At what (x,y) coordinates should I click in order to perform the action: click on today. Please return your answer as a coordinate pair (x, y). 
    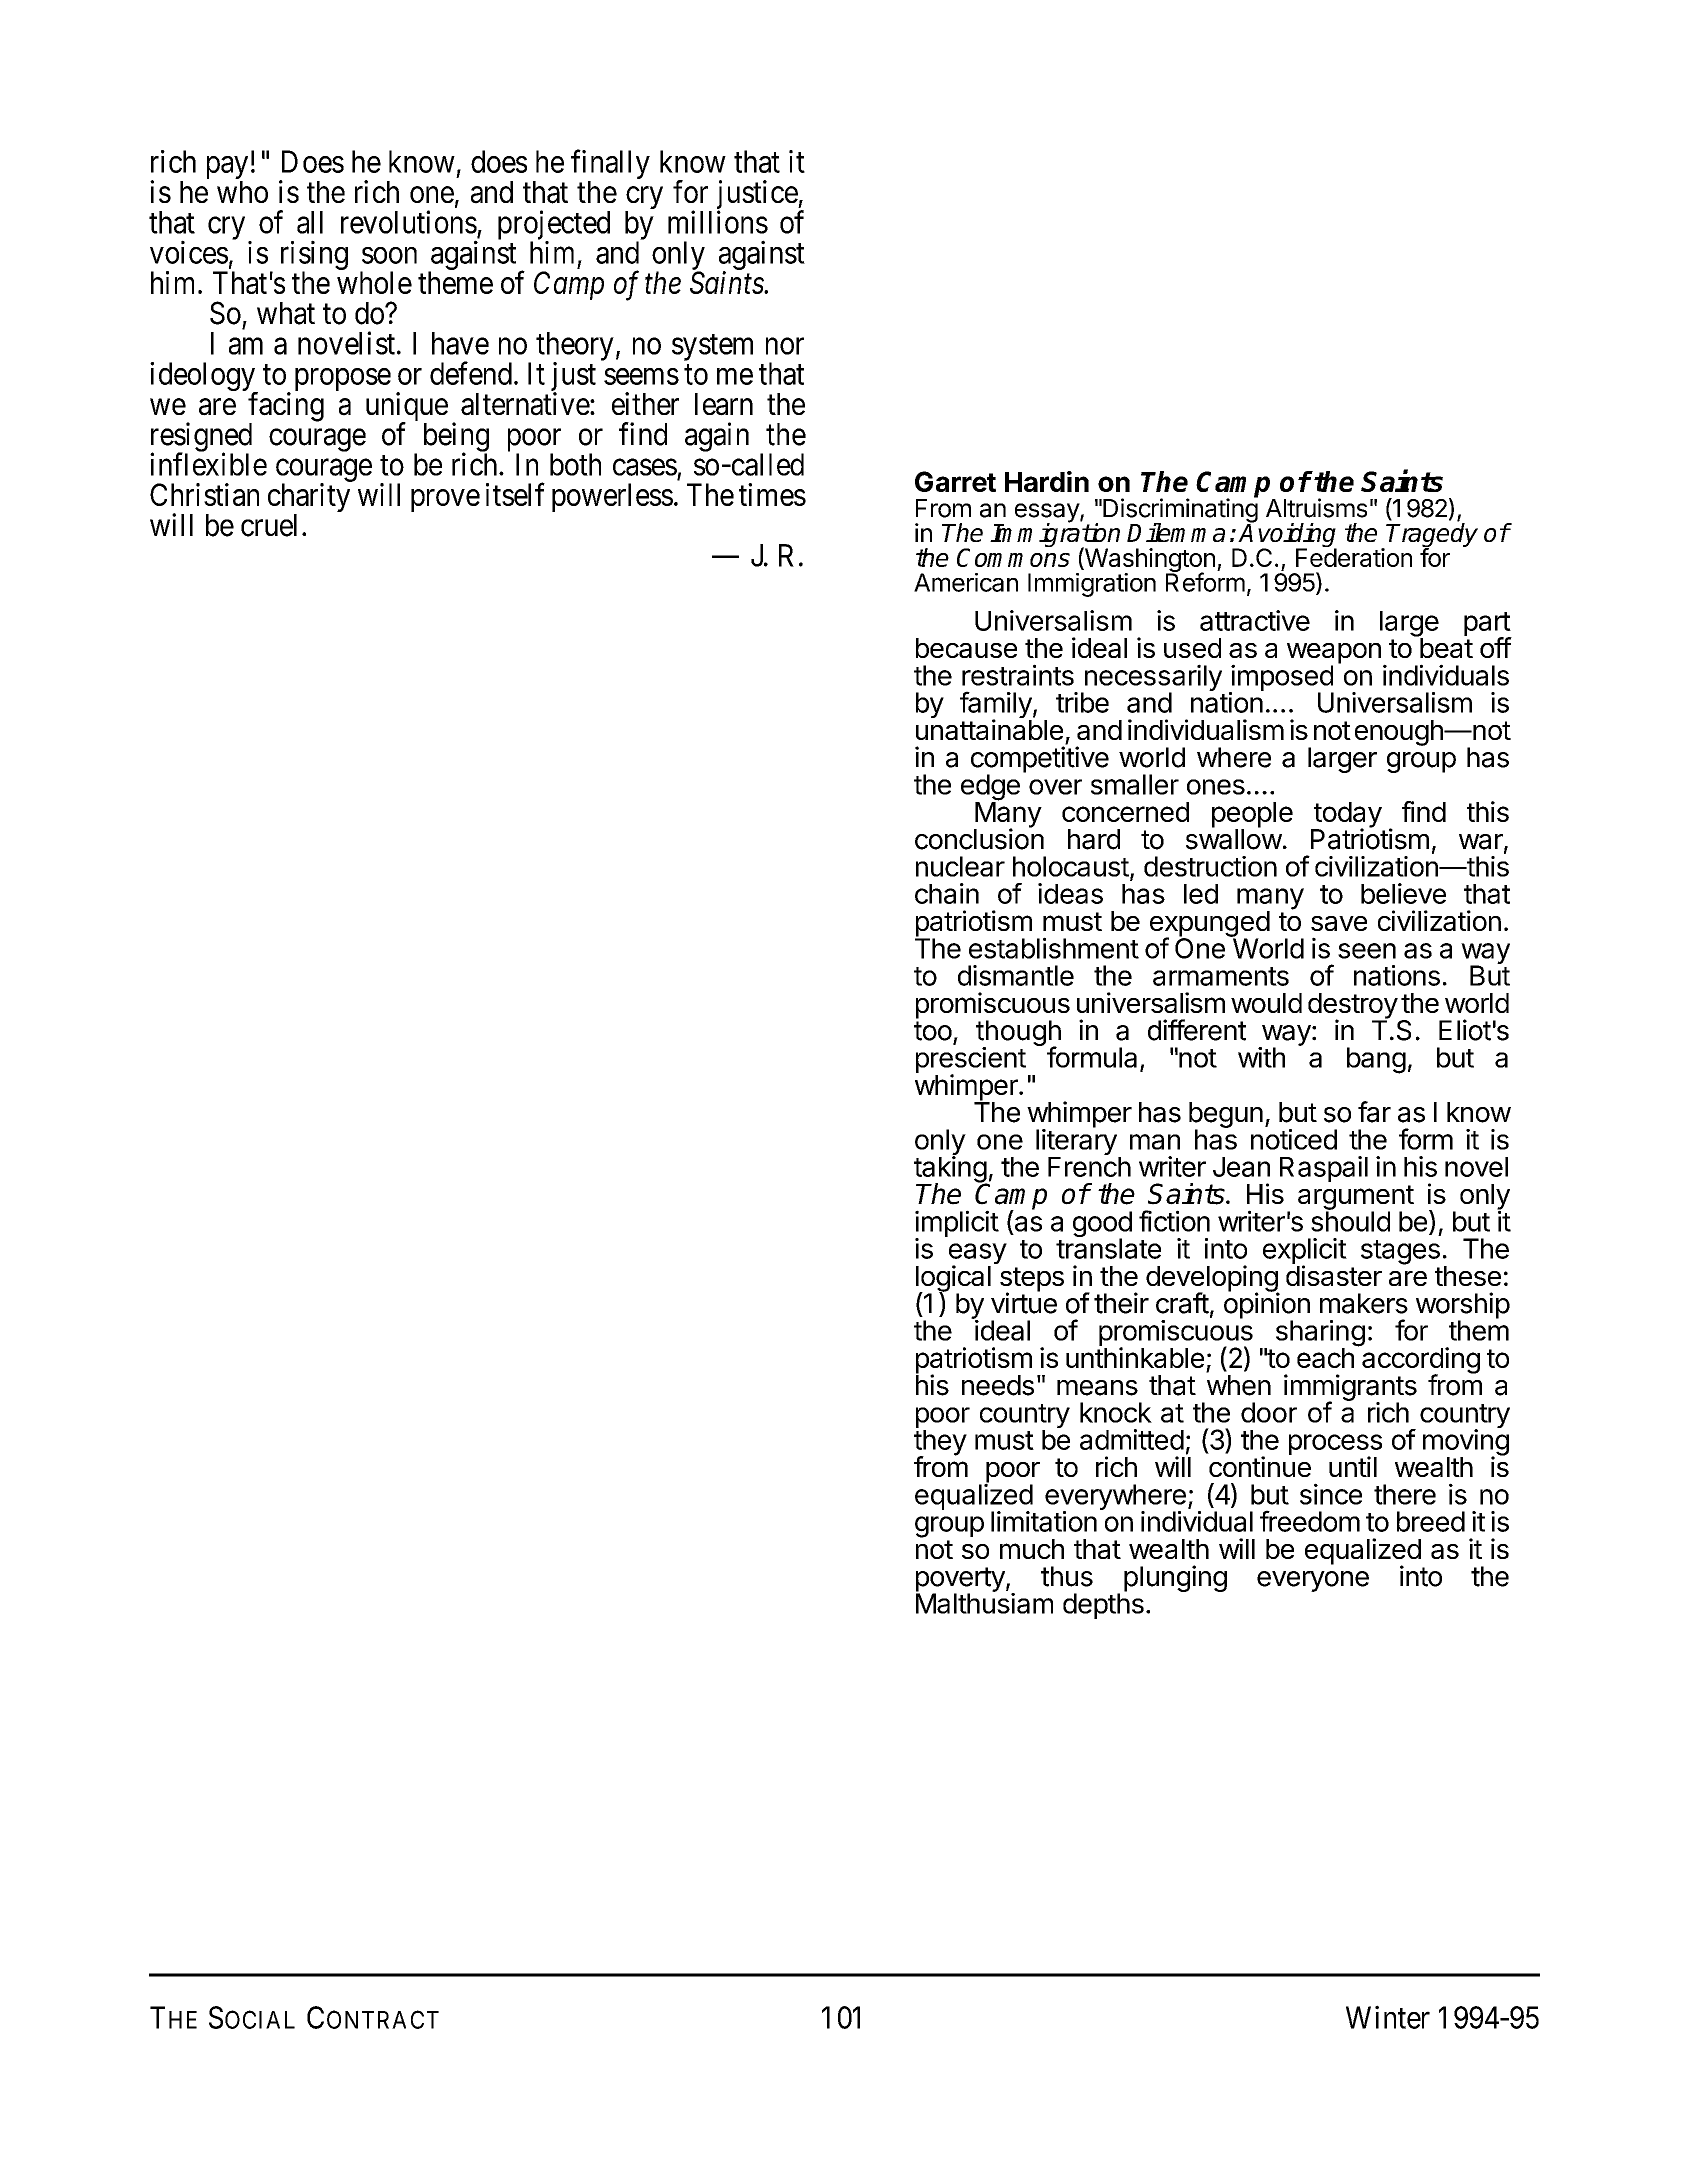
    Looking at the image, I should click on (1347, 816).
